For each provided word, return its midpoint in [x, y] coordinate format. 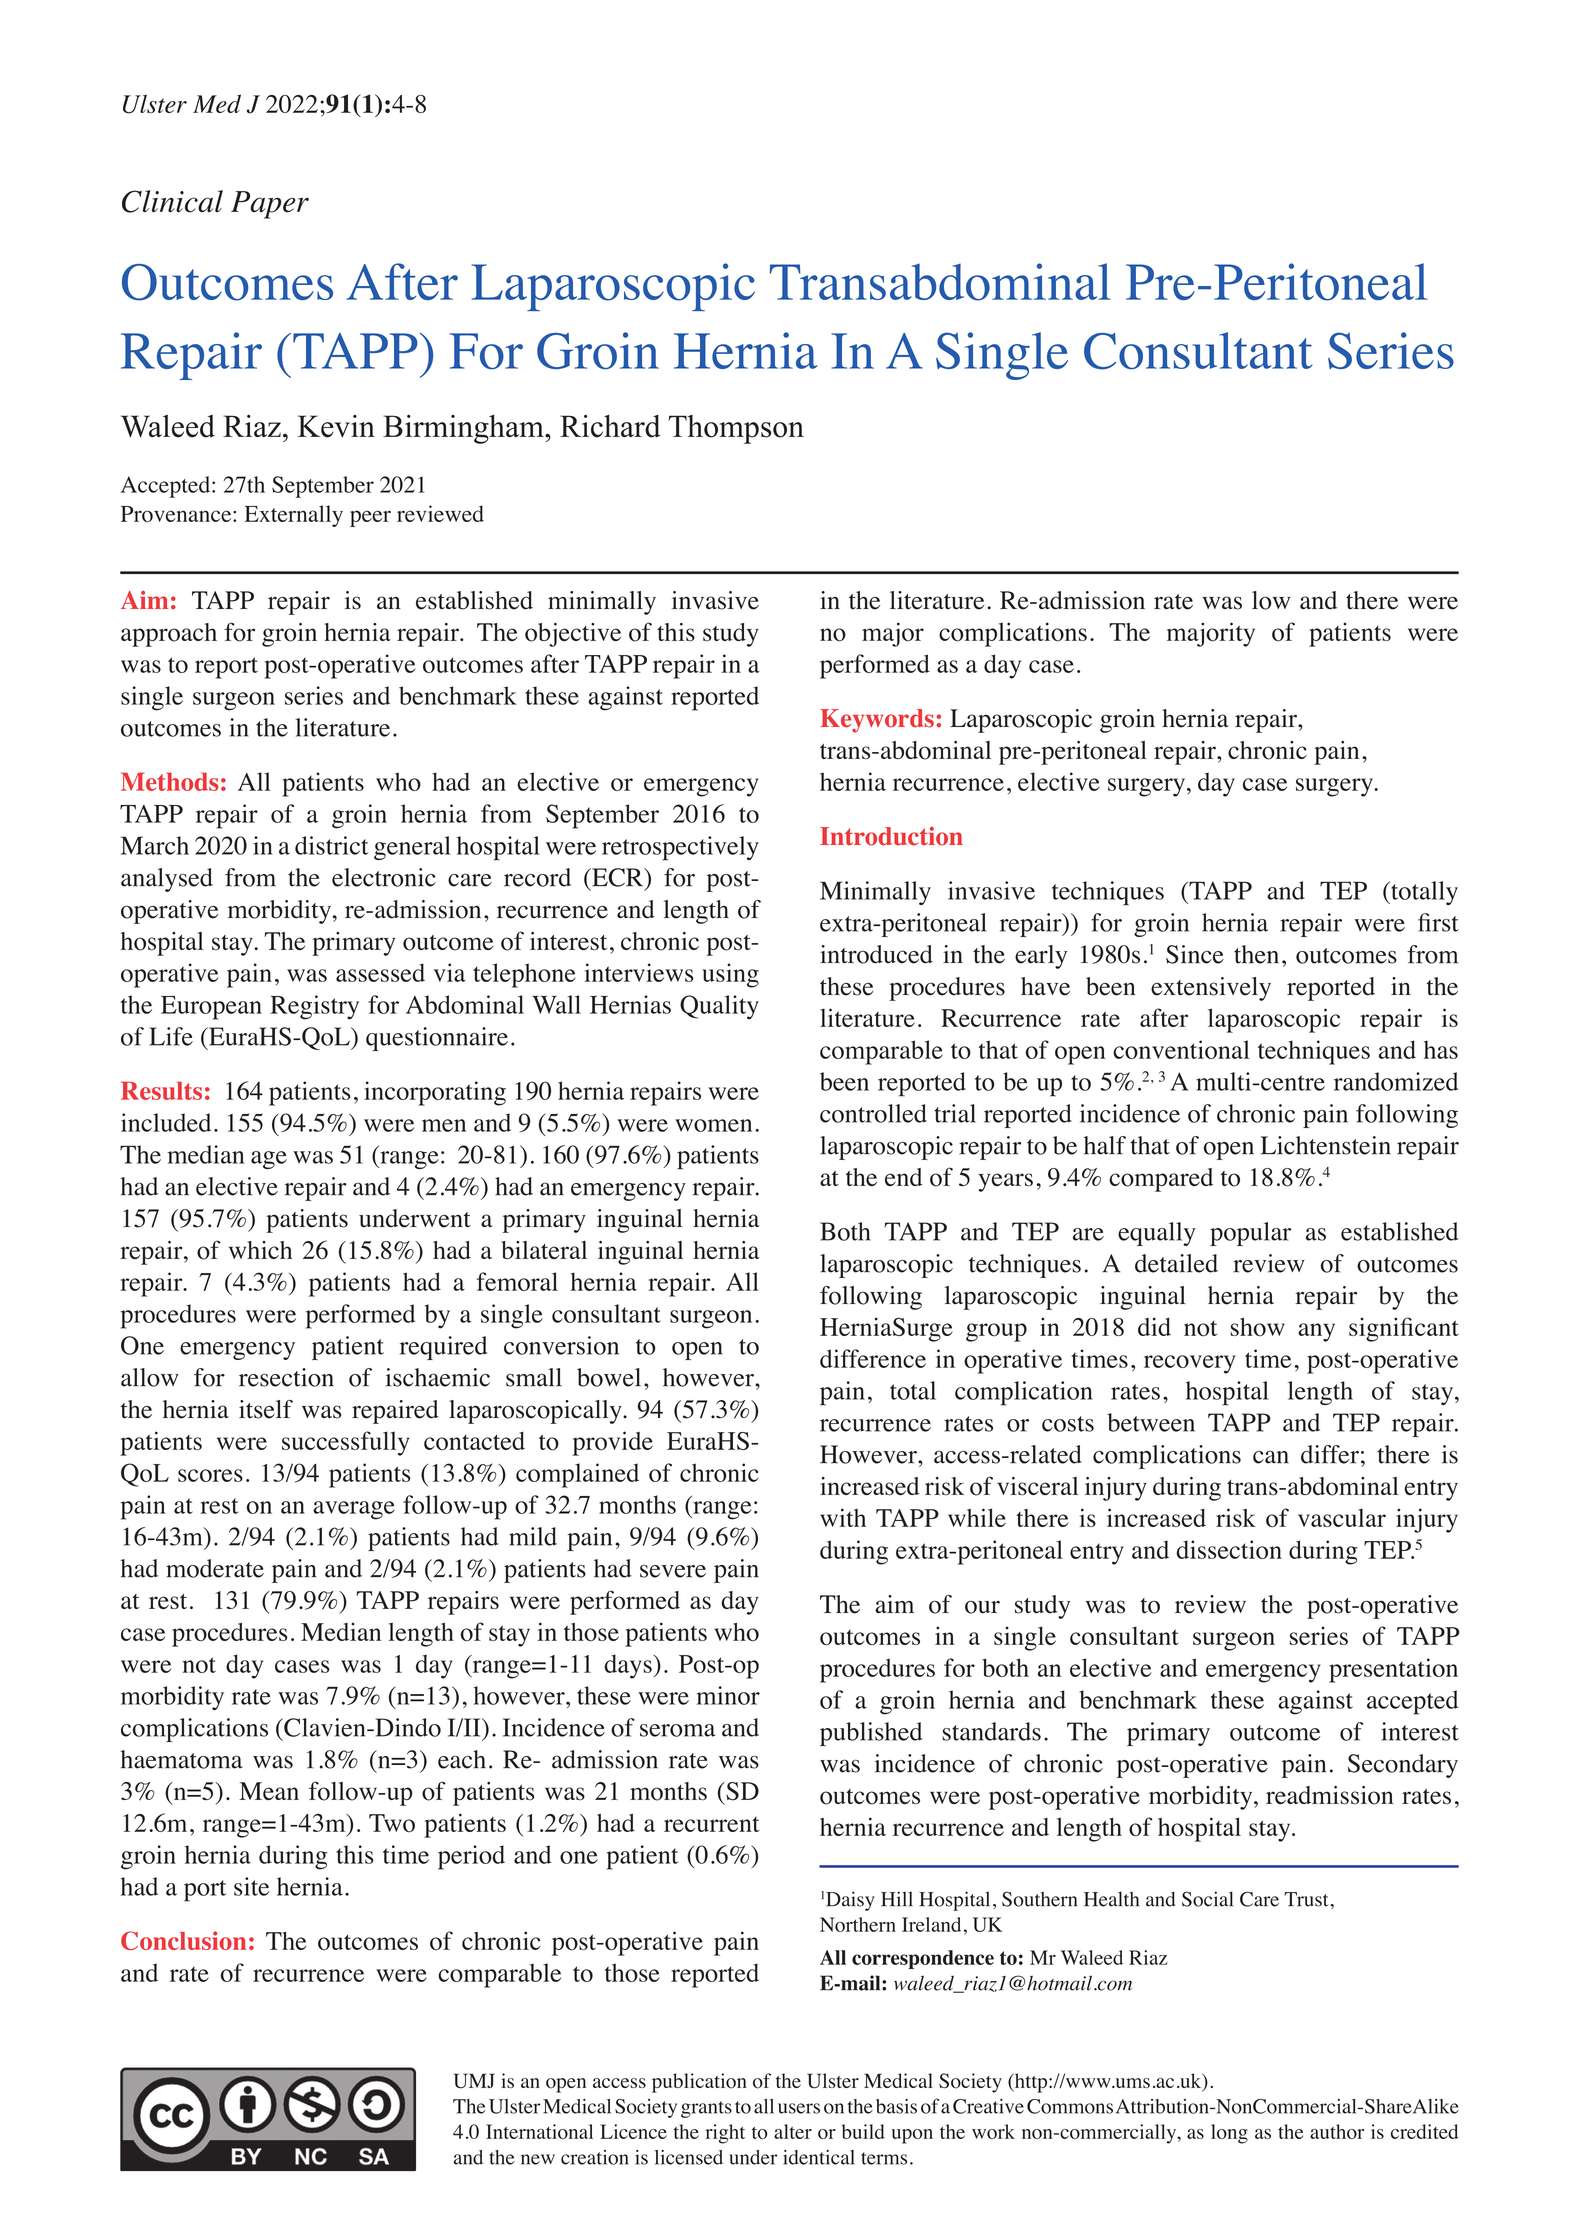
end [904, 1177]
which [260, 1250]
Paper [270, 205]
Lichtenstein [1326, 1145]
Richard [610, 426]
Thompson [736, 429]
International [539, 2131]
